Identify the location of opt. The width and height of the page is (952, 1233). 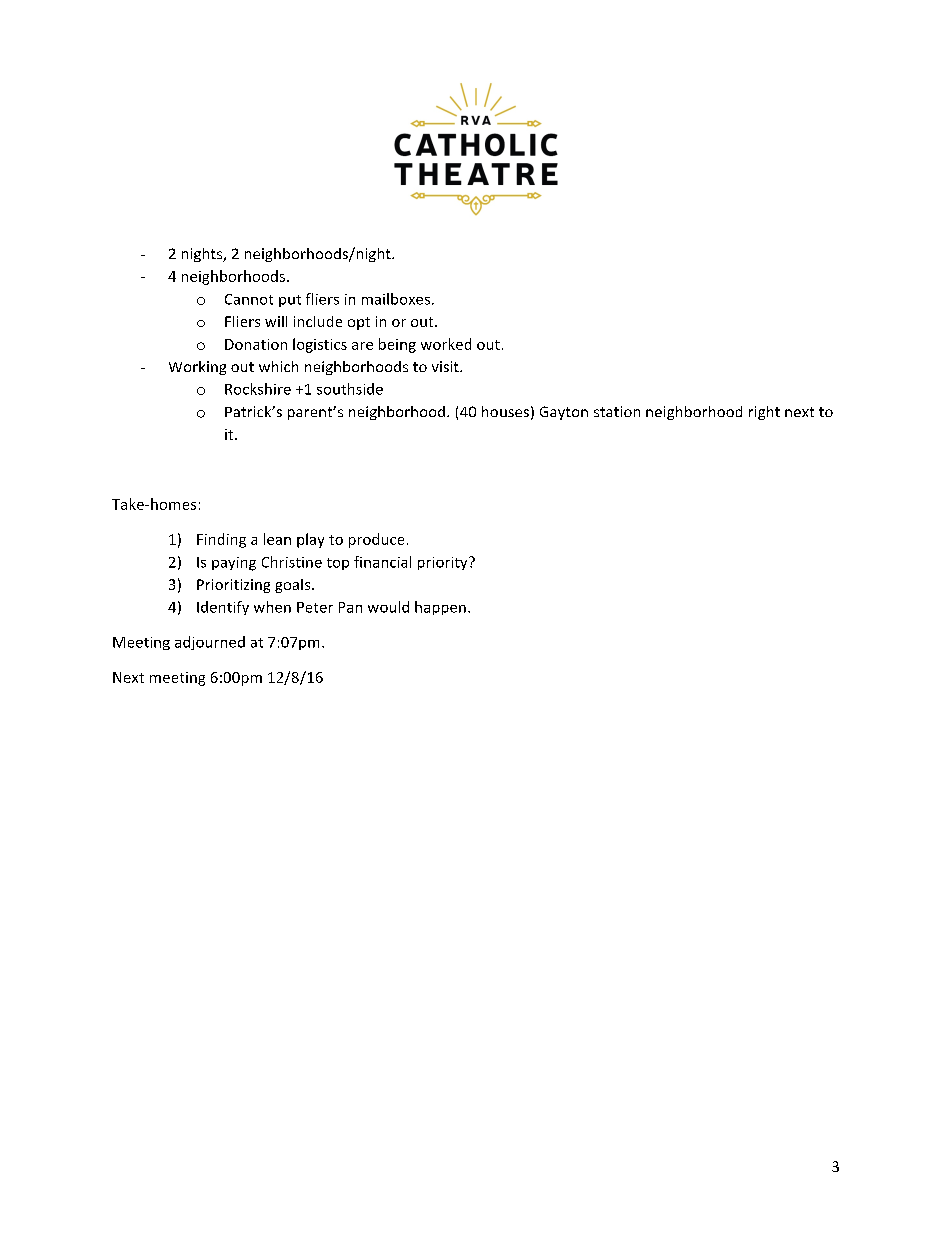
(359, 323).
